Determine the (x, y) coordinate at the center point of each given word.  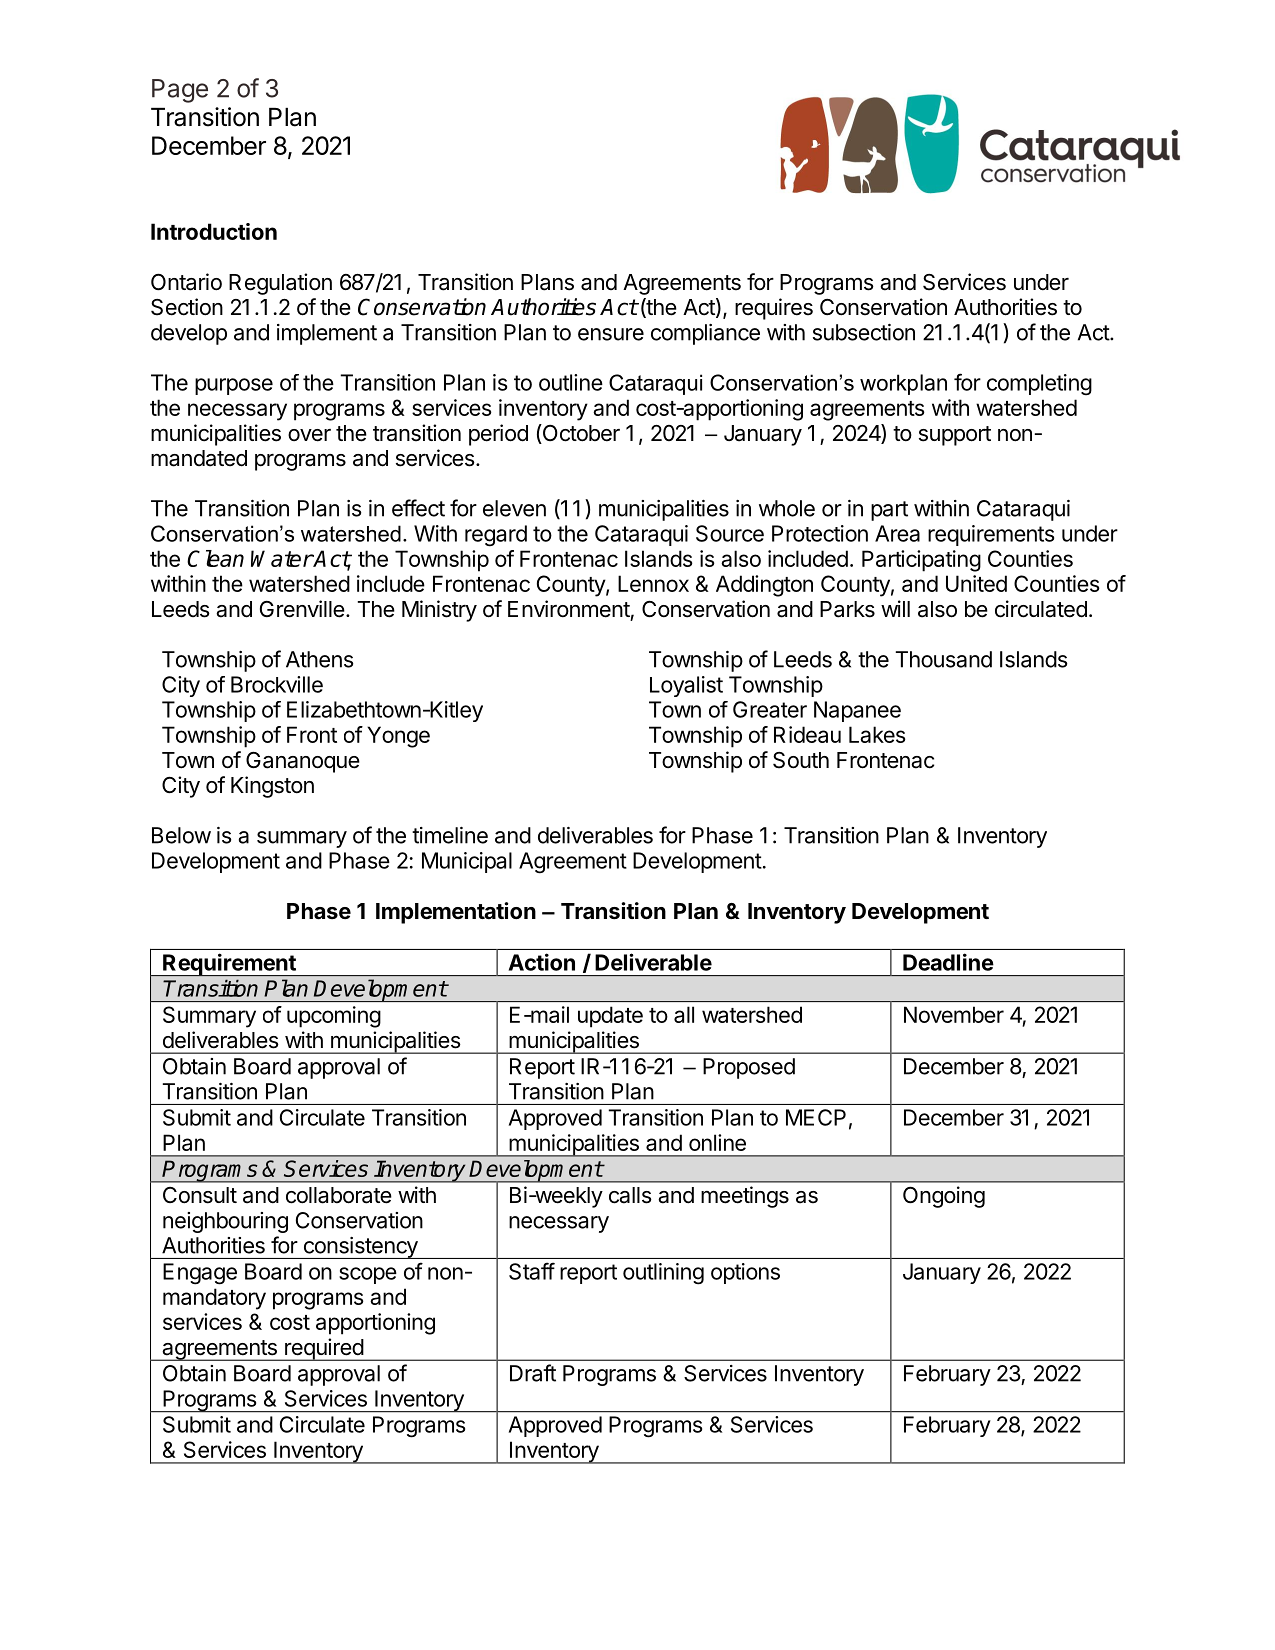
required (324, 1349)
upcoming (334, 1017)
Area (897, 533)
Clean (215, 558)
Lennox (653, 583)
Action (541, 962)
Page (180, 91)
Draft (533, 1373)
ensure (611, 334)
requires (774, 309)
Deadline (948, 962)
